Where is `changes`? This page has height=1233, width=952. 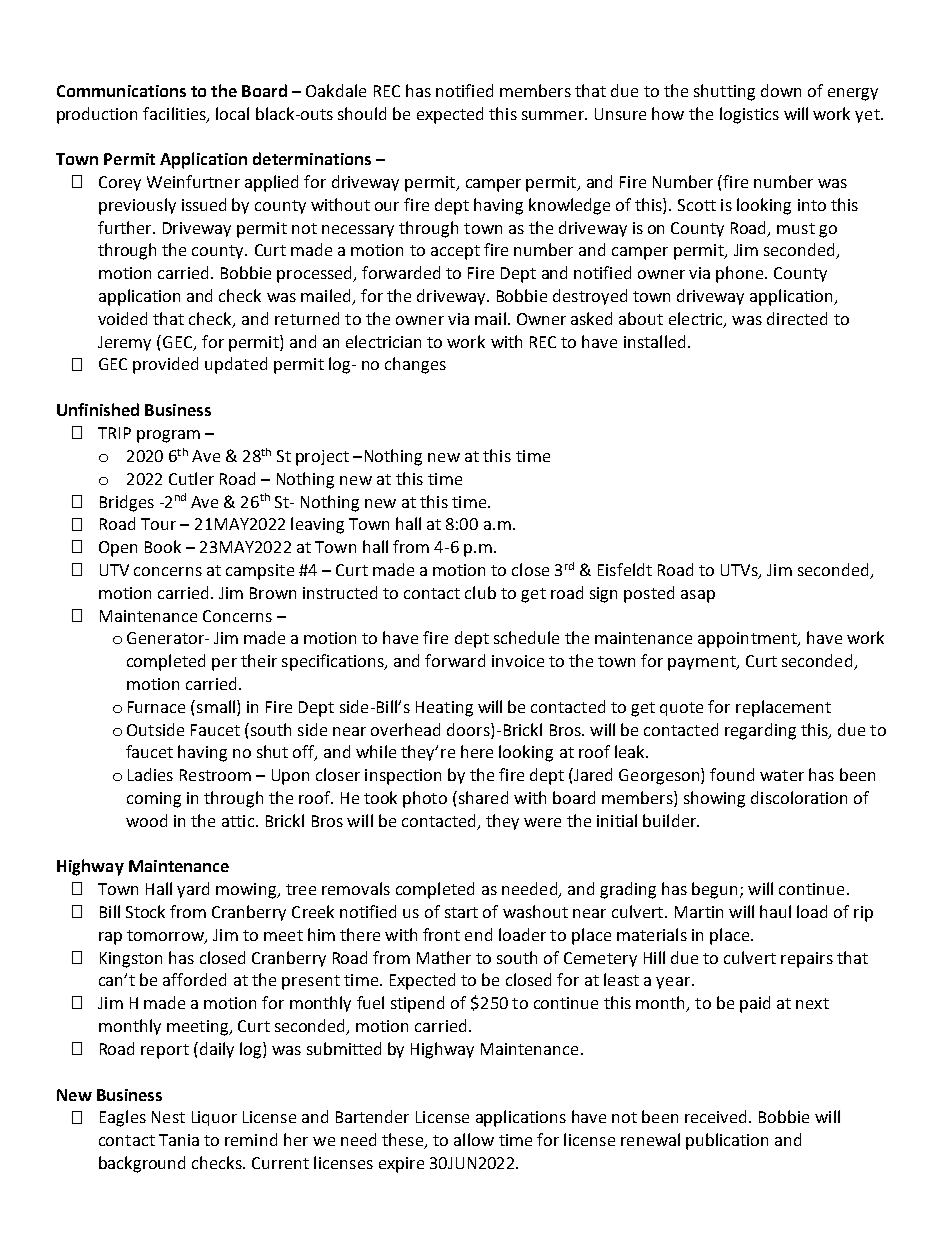
changes is located at coordinates (415, 365).
